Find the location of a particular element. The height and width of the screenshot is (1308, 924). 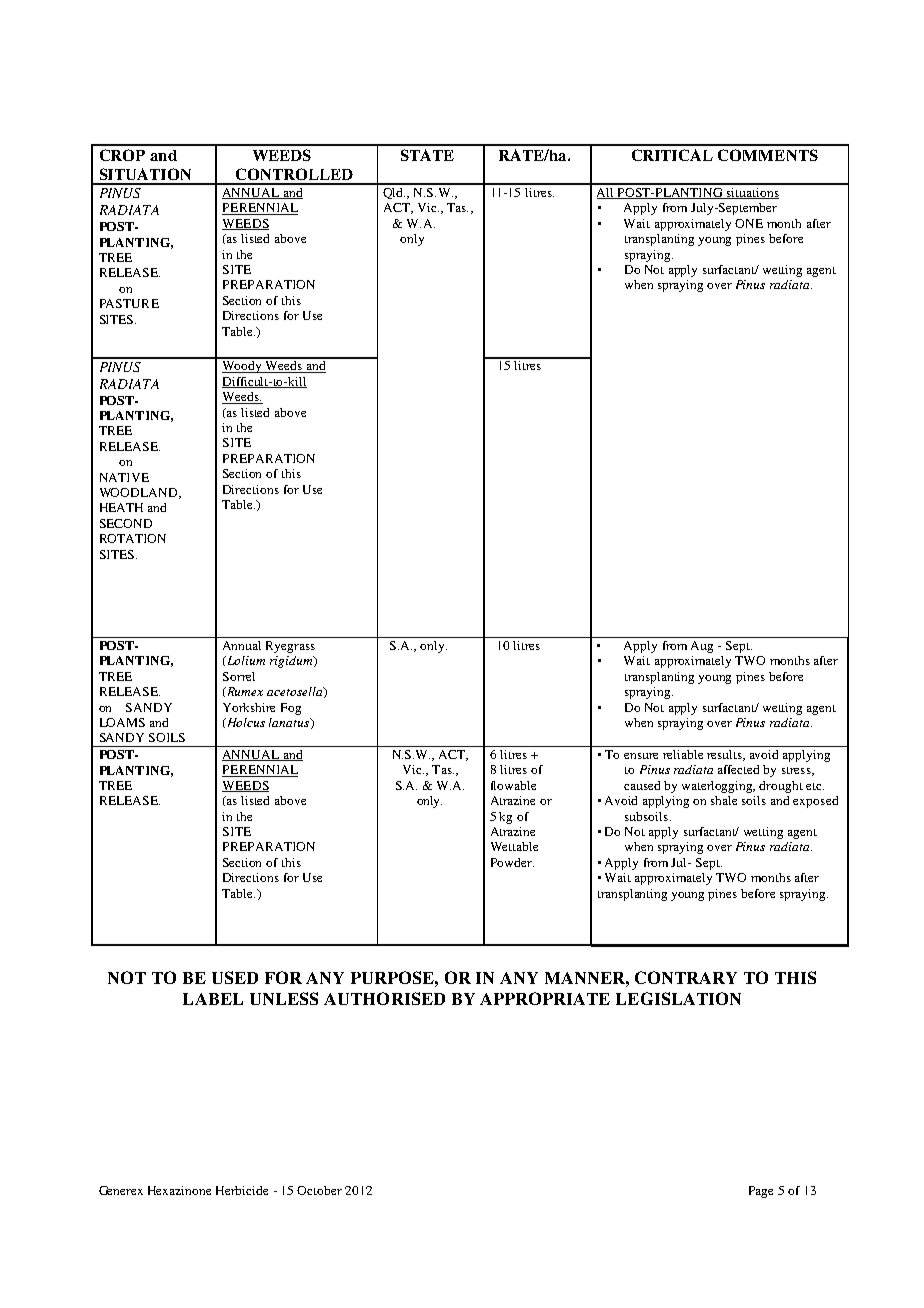

October is located at coordinates (319, 1190).
